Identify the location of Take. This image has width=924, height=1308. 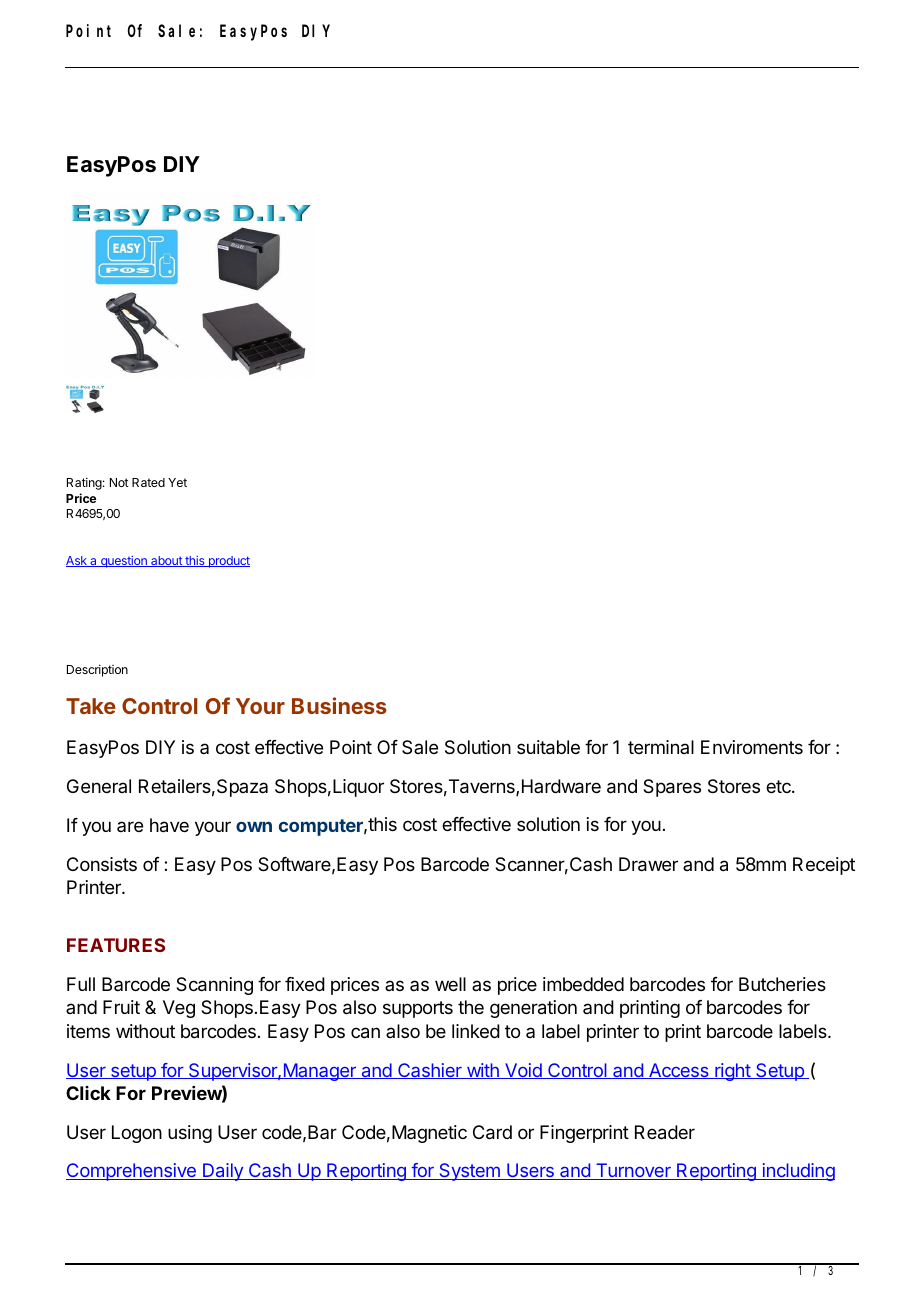
(91, 706).
